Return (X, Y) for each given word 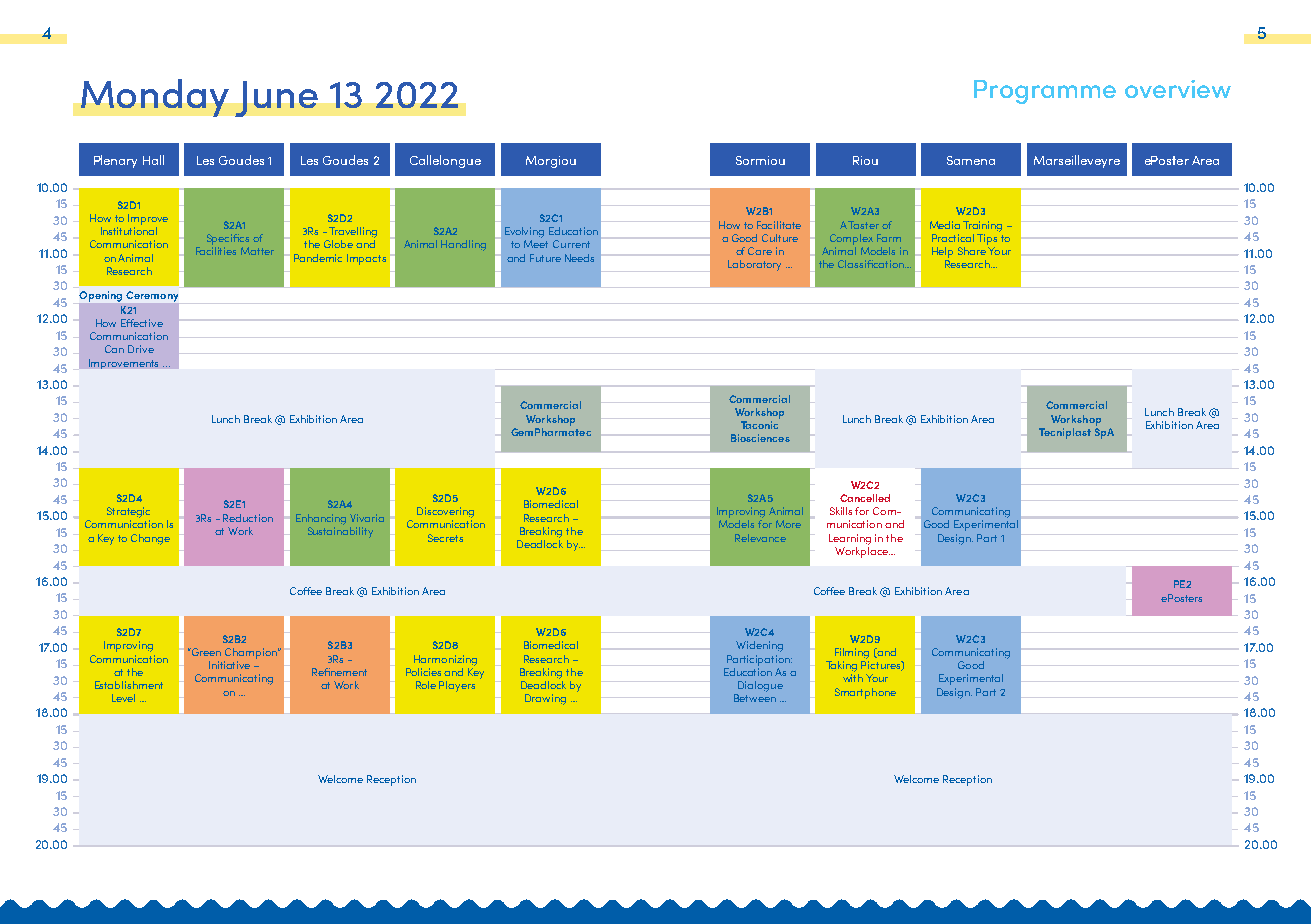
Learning (850, 539)
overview (1178, 89)
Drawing (545, 699)
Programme (1045, 92)
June (276, 99)
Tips (987, 239)
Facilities (216, 251)
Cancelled (865, 498)
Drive (141, 349)
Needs (579, 258)
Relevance (760, 538)
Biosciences (760, 438)
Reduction (248, 518)
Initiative (229, 665)
